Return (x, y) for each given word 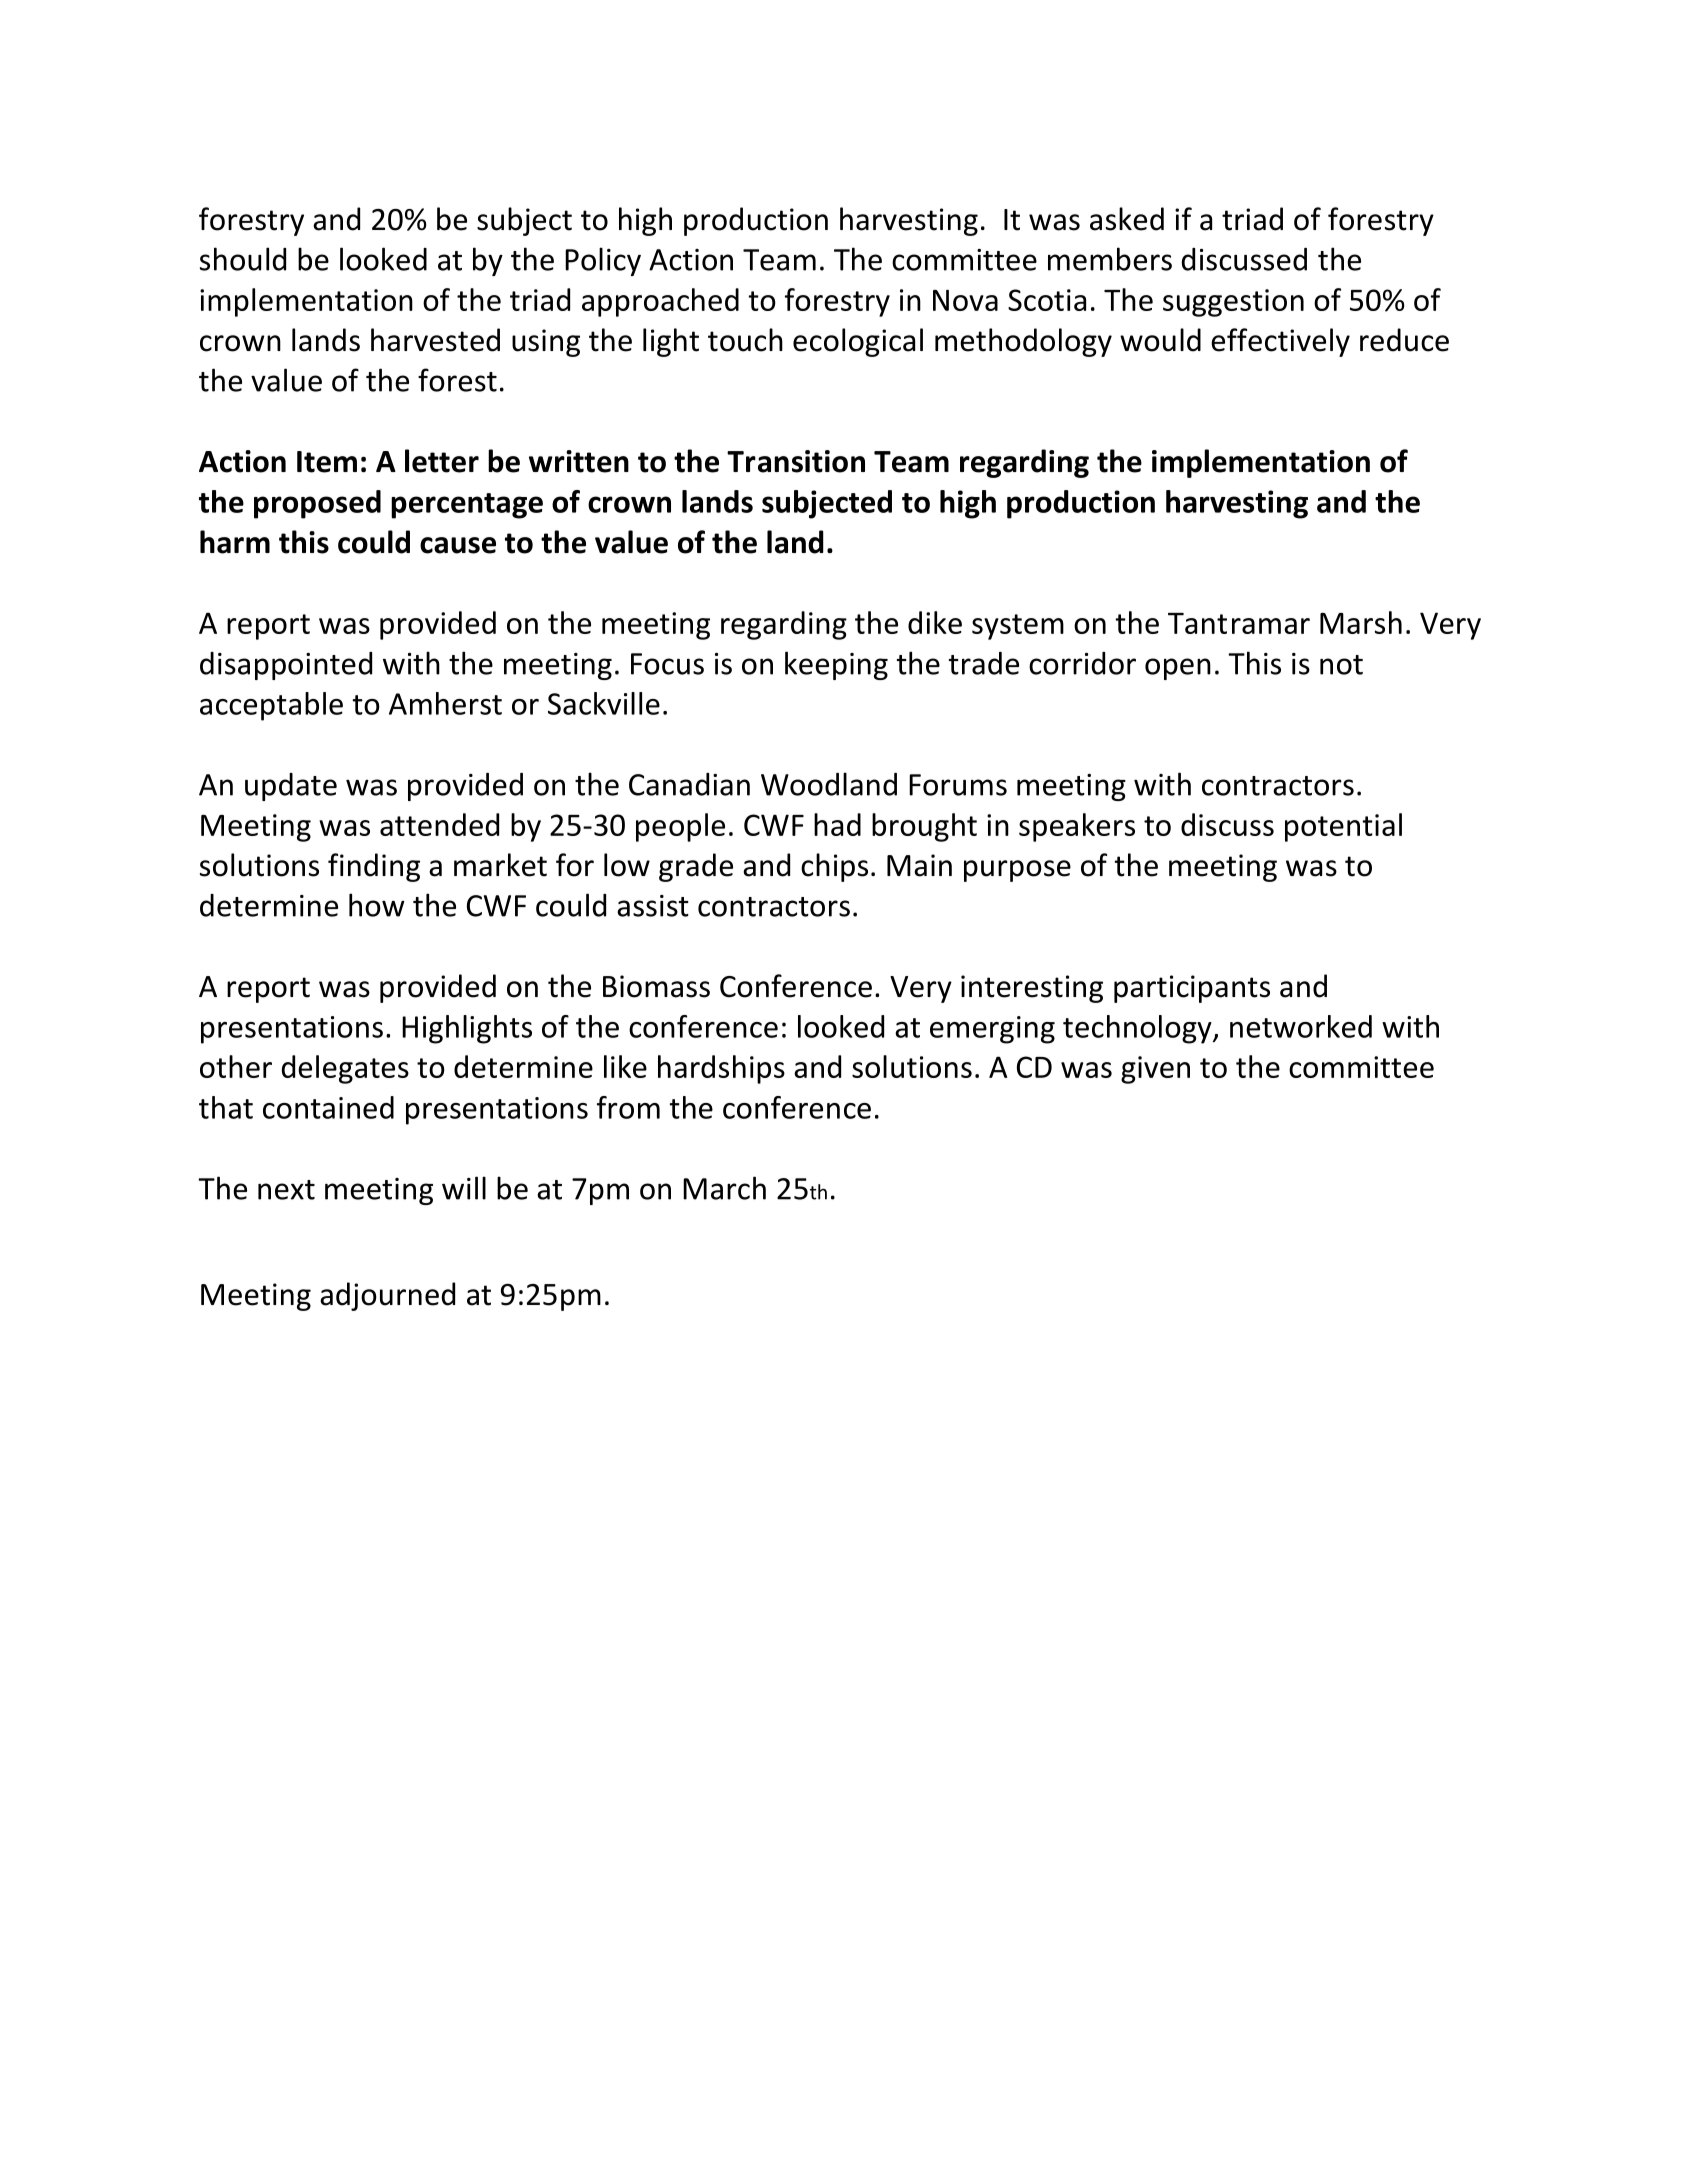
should (243, 259)
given (1155, 1070)
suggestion (1233, 303)
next (286, 1190)
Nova (965, 300)
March (724, 1188)
